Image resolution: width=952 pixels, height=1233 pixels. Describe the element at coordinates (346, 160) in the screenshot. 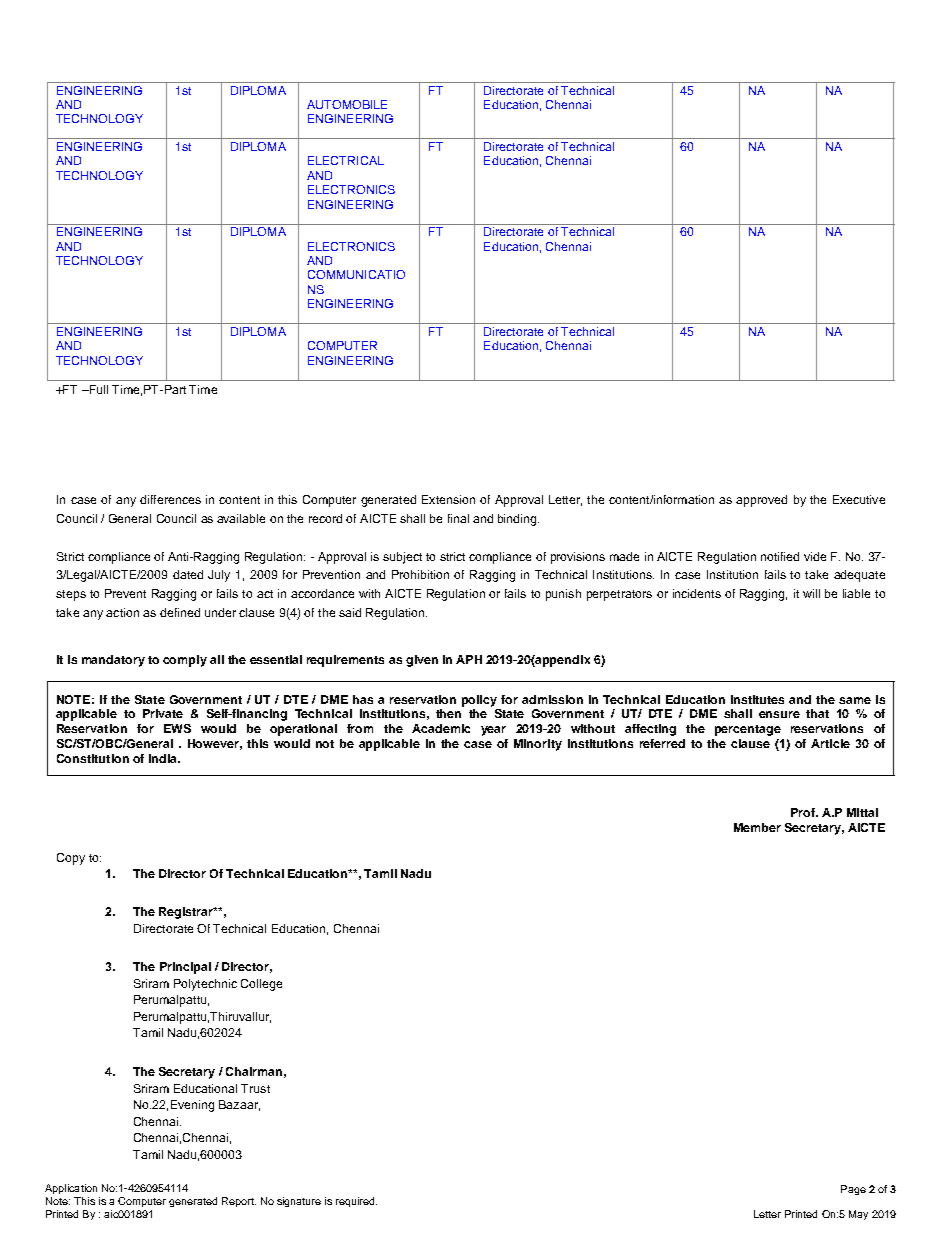

I see `ELECTRICAL` at that location.
